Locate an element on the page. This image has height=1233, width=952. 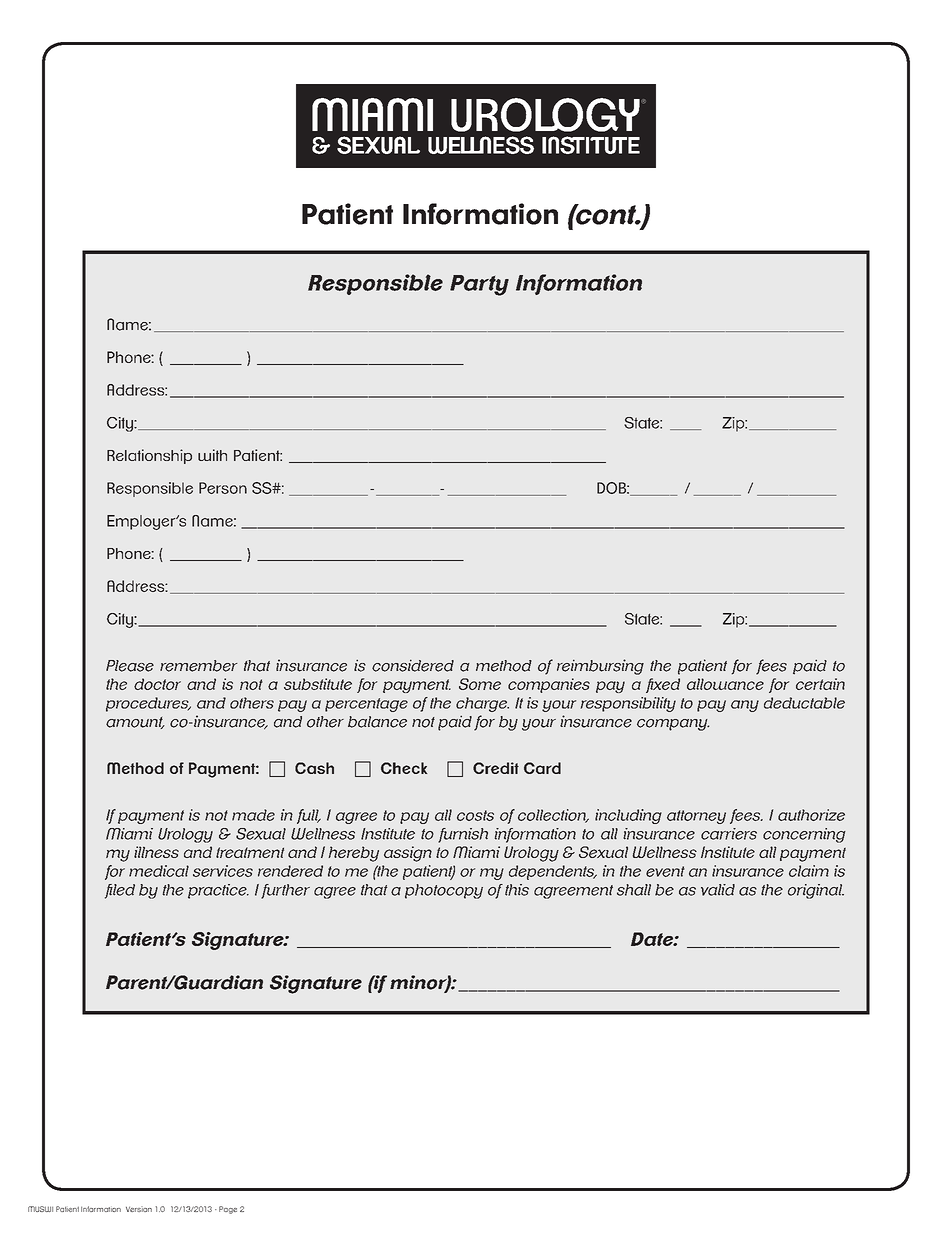
furnish is located at coordinates (463, 835).
